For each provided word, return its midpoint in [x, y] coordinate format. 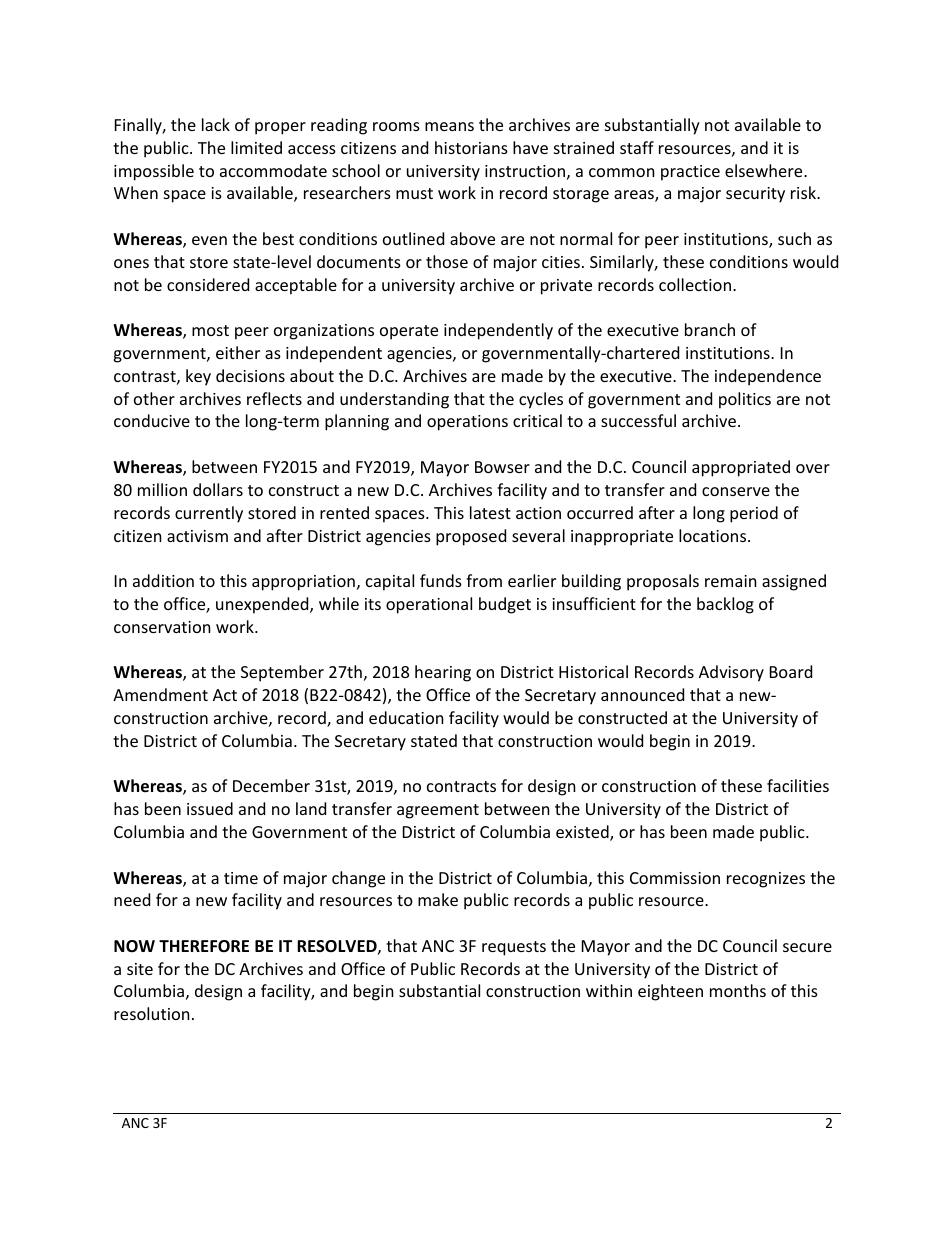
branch [710, 329]
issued [210, 808]
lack [216, 124]
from [484, 580]
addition [163, 580]
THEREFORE [204, 946]
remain [731, 581]
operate [409, 332]
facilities [798, 785]
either [238, 352]
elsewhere [765, 170]
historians [471, 147]
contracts [461, 786]
